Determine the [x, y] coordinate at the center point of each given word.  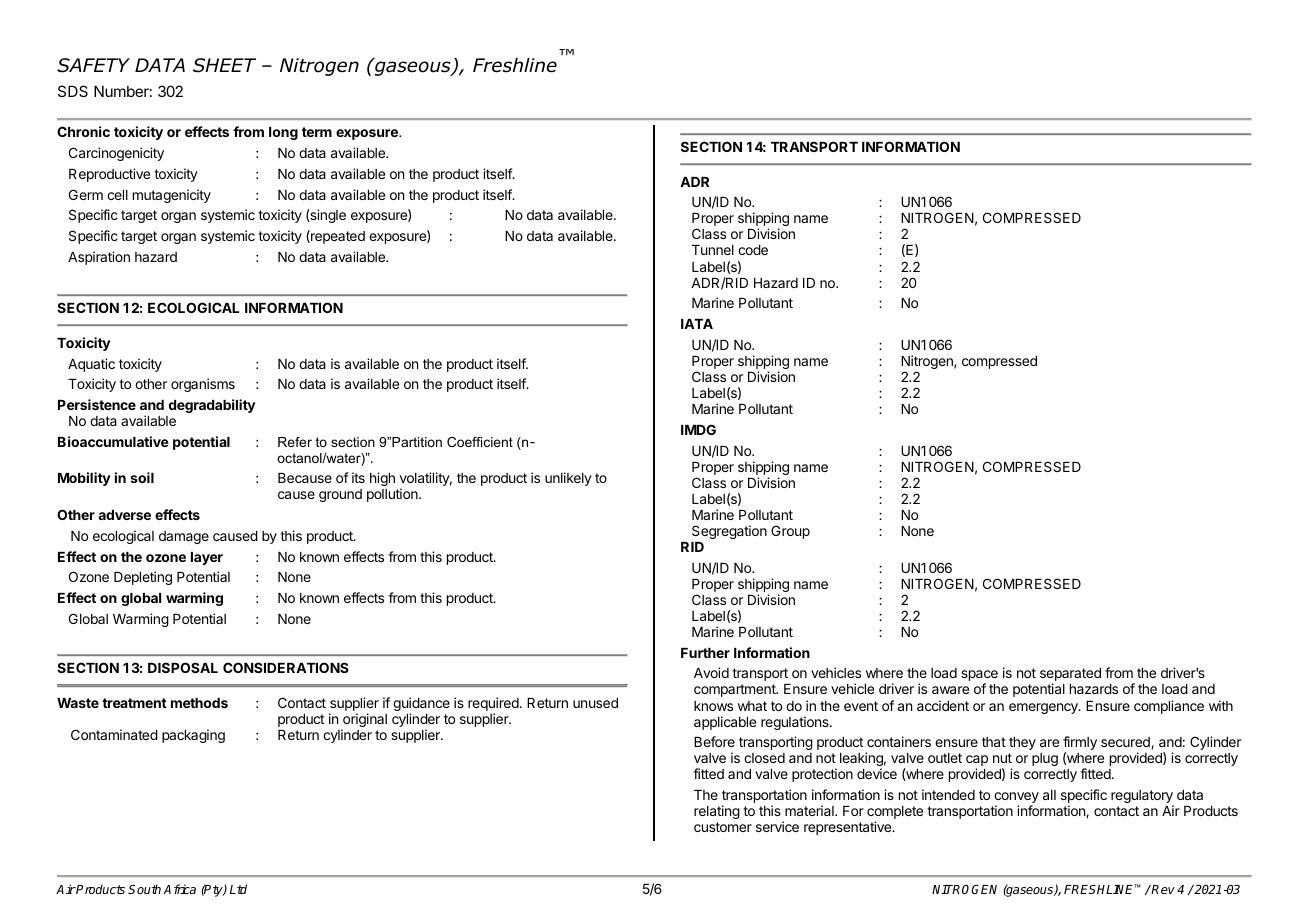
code [753, 250]
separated [1070, 676]
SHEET [224, 65]
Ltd [238, 889]
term [317, 132]
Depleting [143, 578]
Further [705, 653]
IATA [697, 324]
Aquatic [91, 365]
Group [790, 532]
